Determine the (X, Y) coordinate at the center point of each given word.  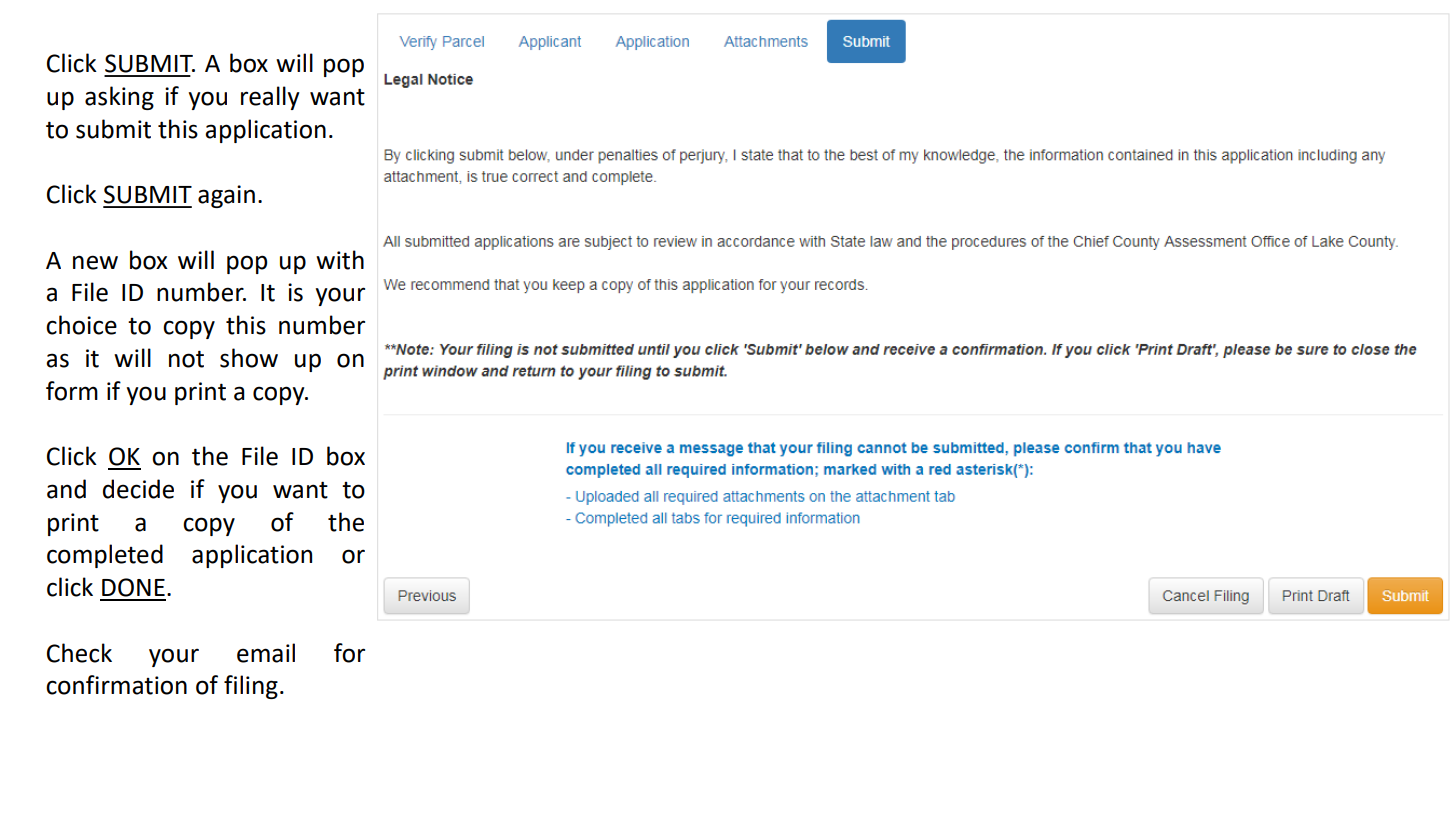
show (249, 358)
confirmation (116, 685)
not (186, 359)
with (340, 260)
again (226, 196)
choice (81, 325)
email (266, 653)
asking (119, 98)
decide (138, 489)
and (66, 489)
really (270, 98)
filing (251, 687)
